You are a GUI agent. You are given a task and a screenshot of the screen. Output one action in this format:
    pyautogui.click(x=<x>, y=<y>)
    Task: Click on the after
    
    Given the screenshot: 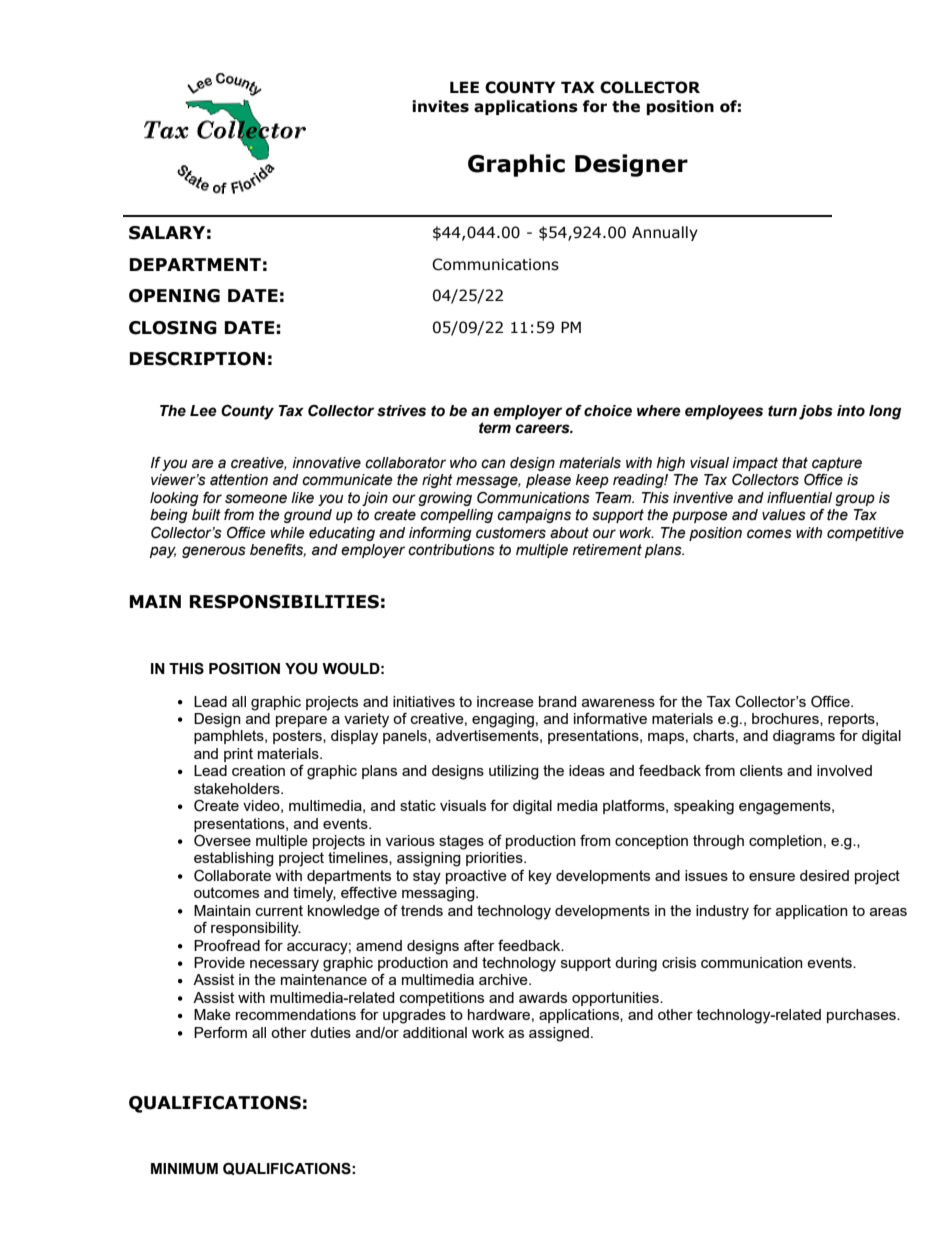 What is the action you would take?
    pyautogui.click(x=479, y=945)
